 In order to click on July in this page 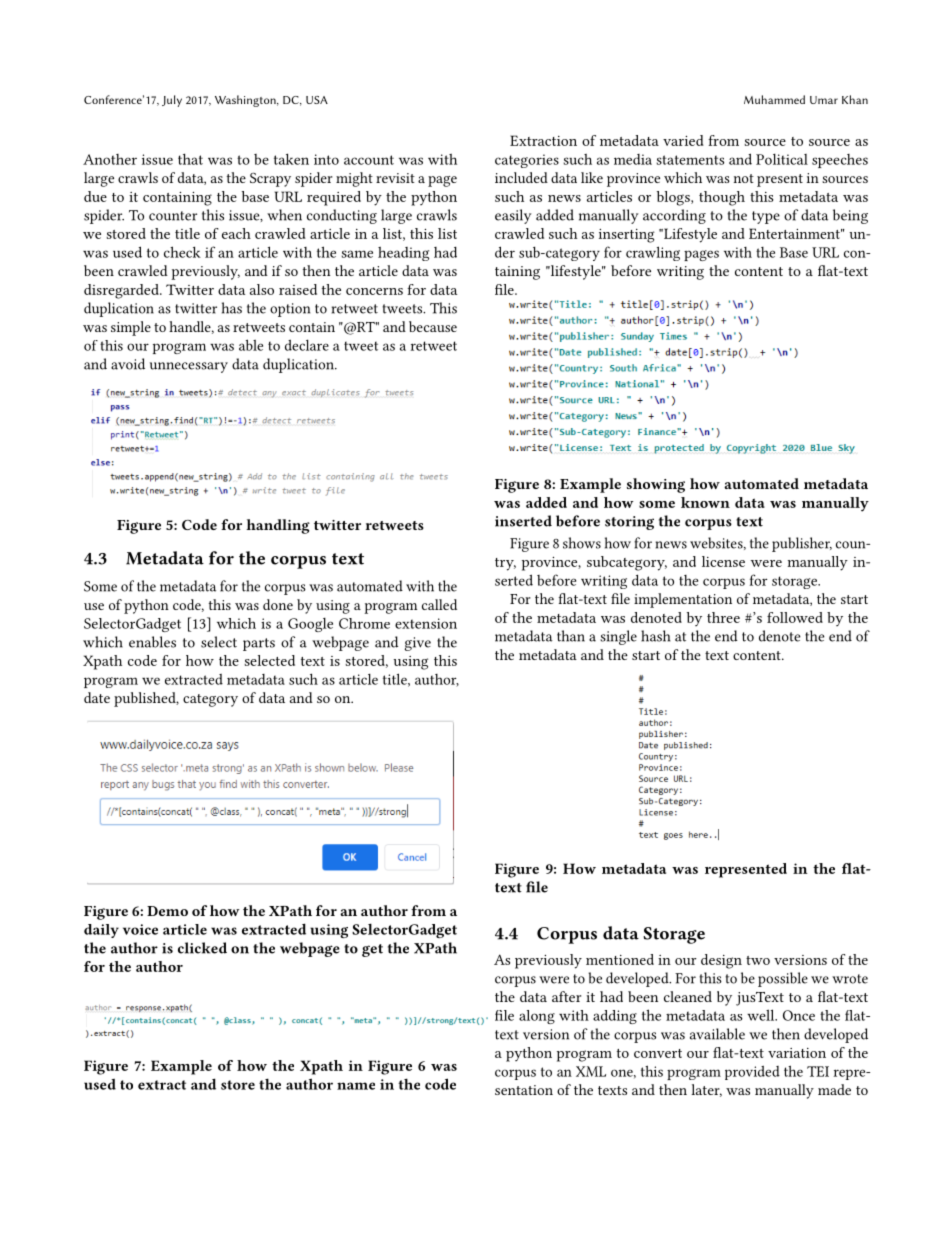, I will do `click(172, 101)`.
